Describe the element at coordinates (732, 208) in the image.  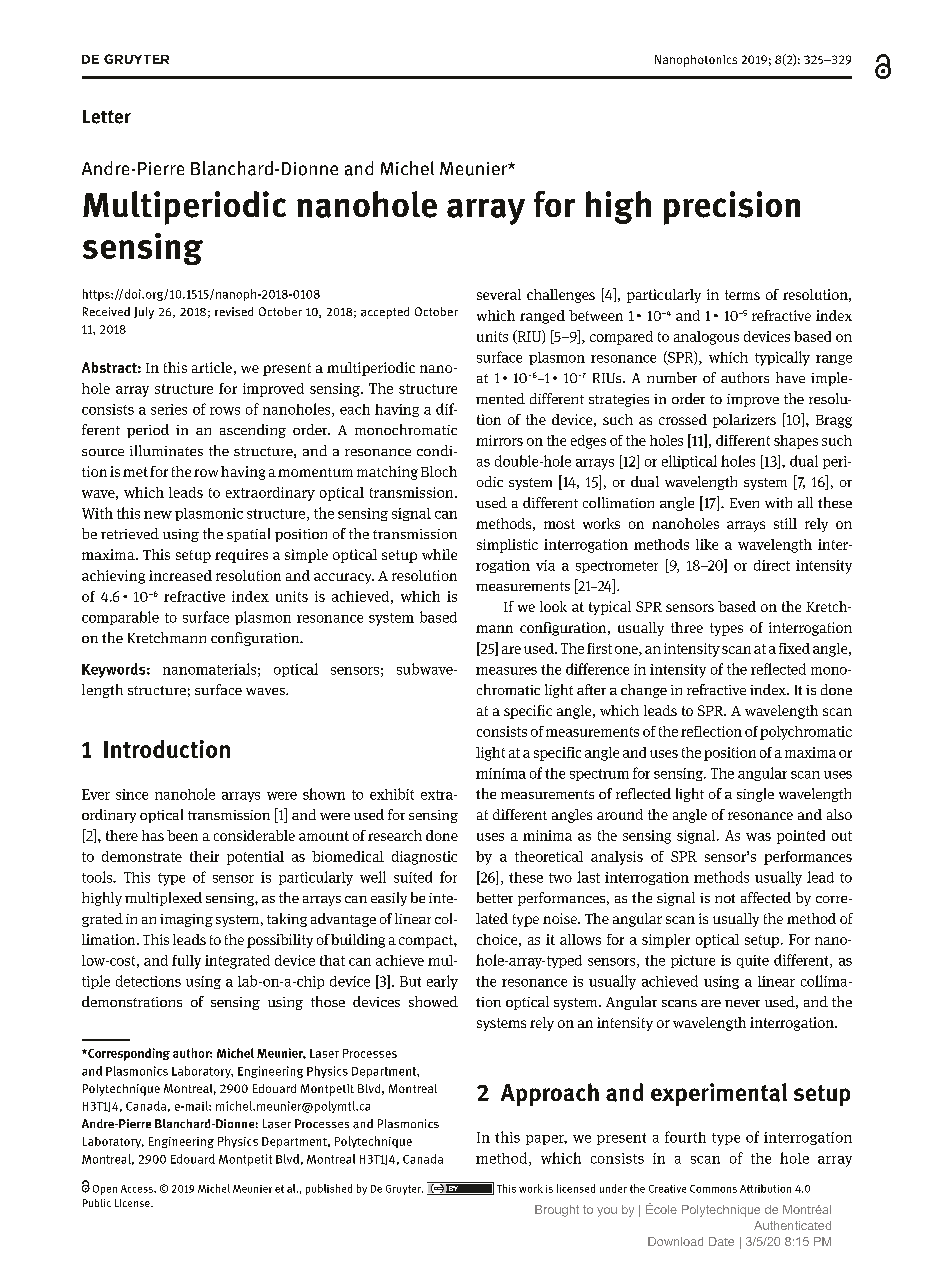
I see `precision` at that location.
